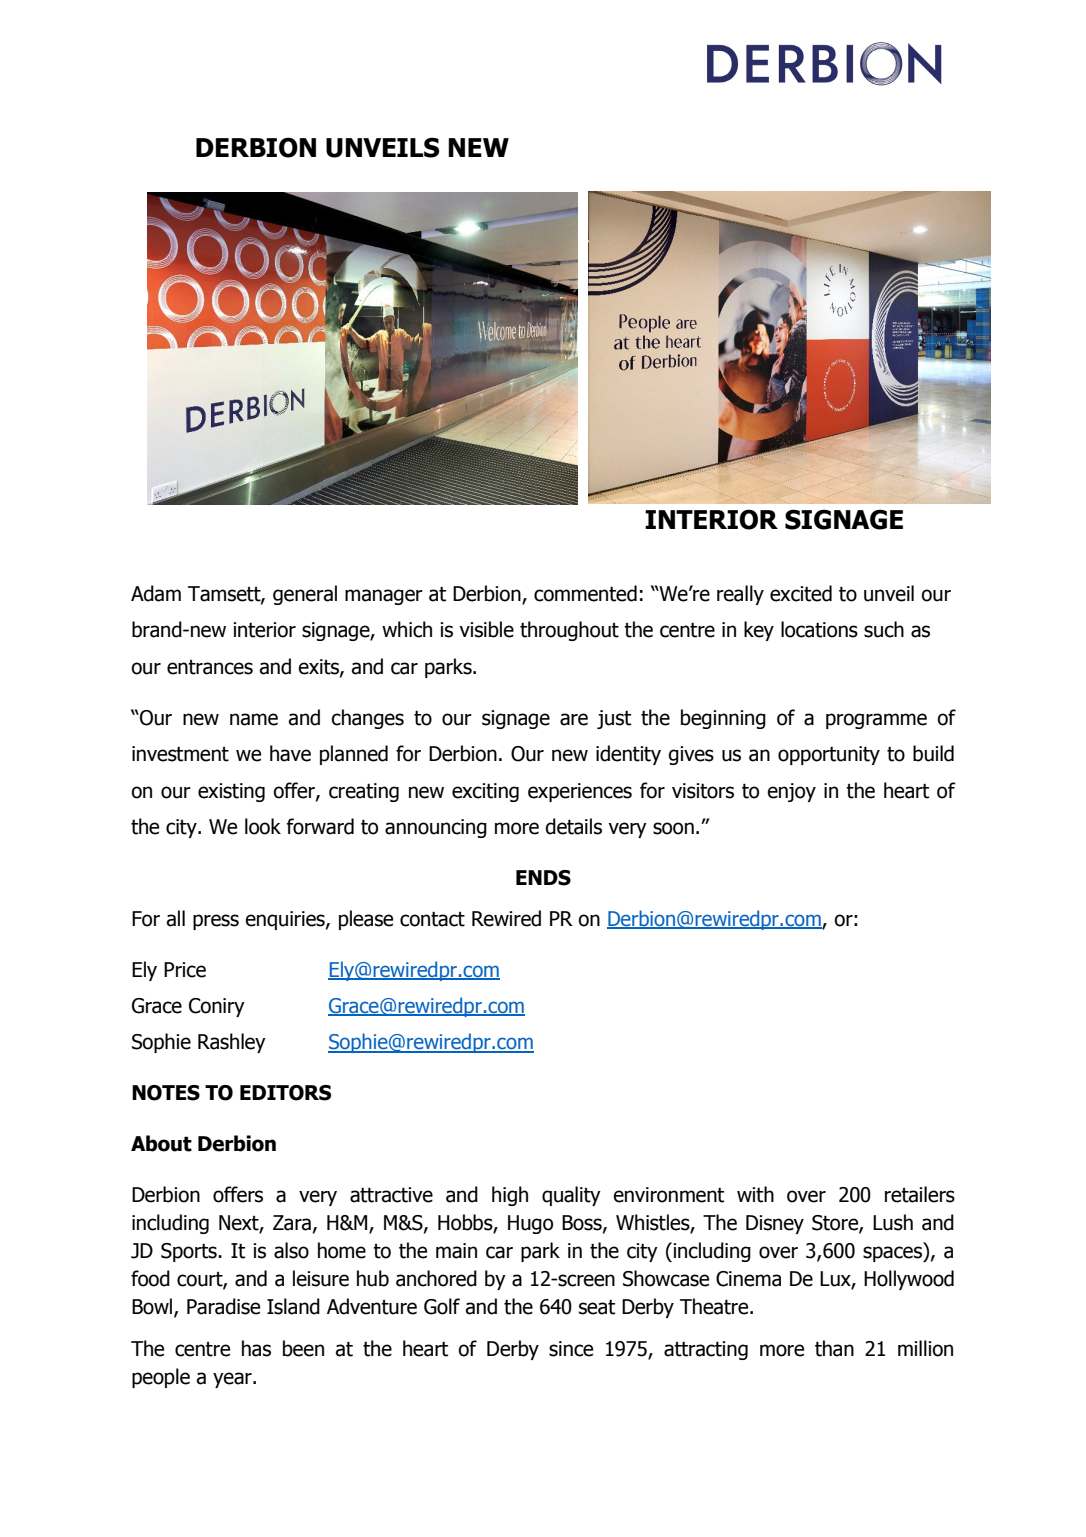  Describe the element at coordinates (185, 970) in the screenshot. I see `Price` at that location.
